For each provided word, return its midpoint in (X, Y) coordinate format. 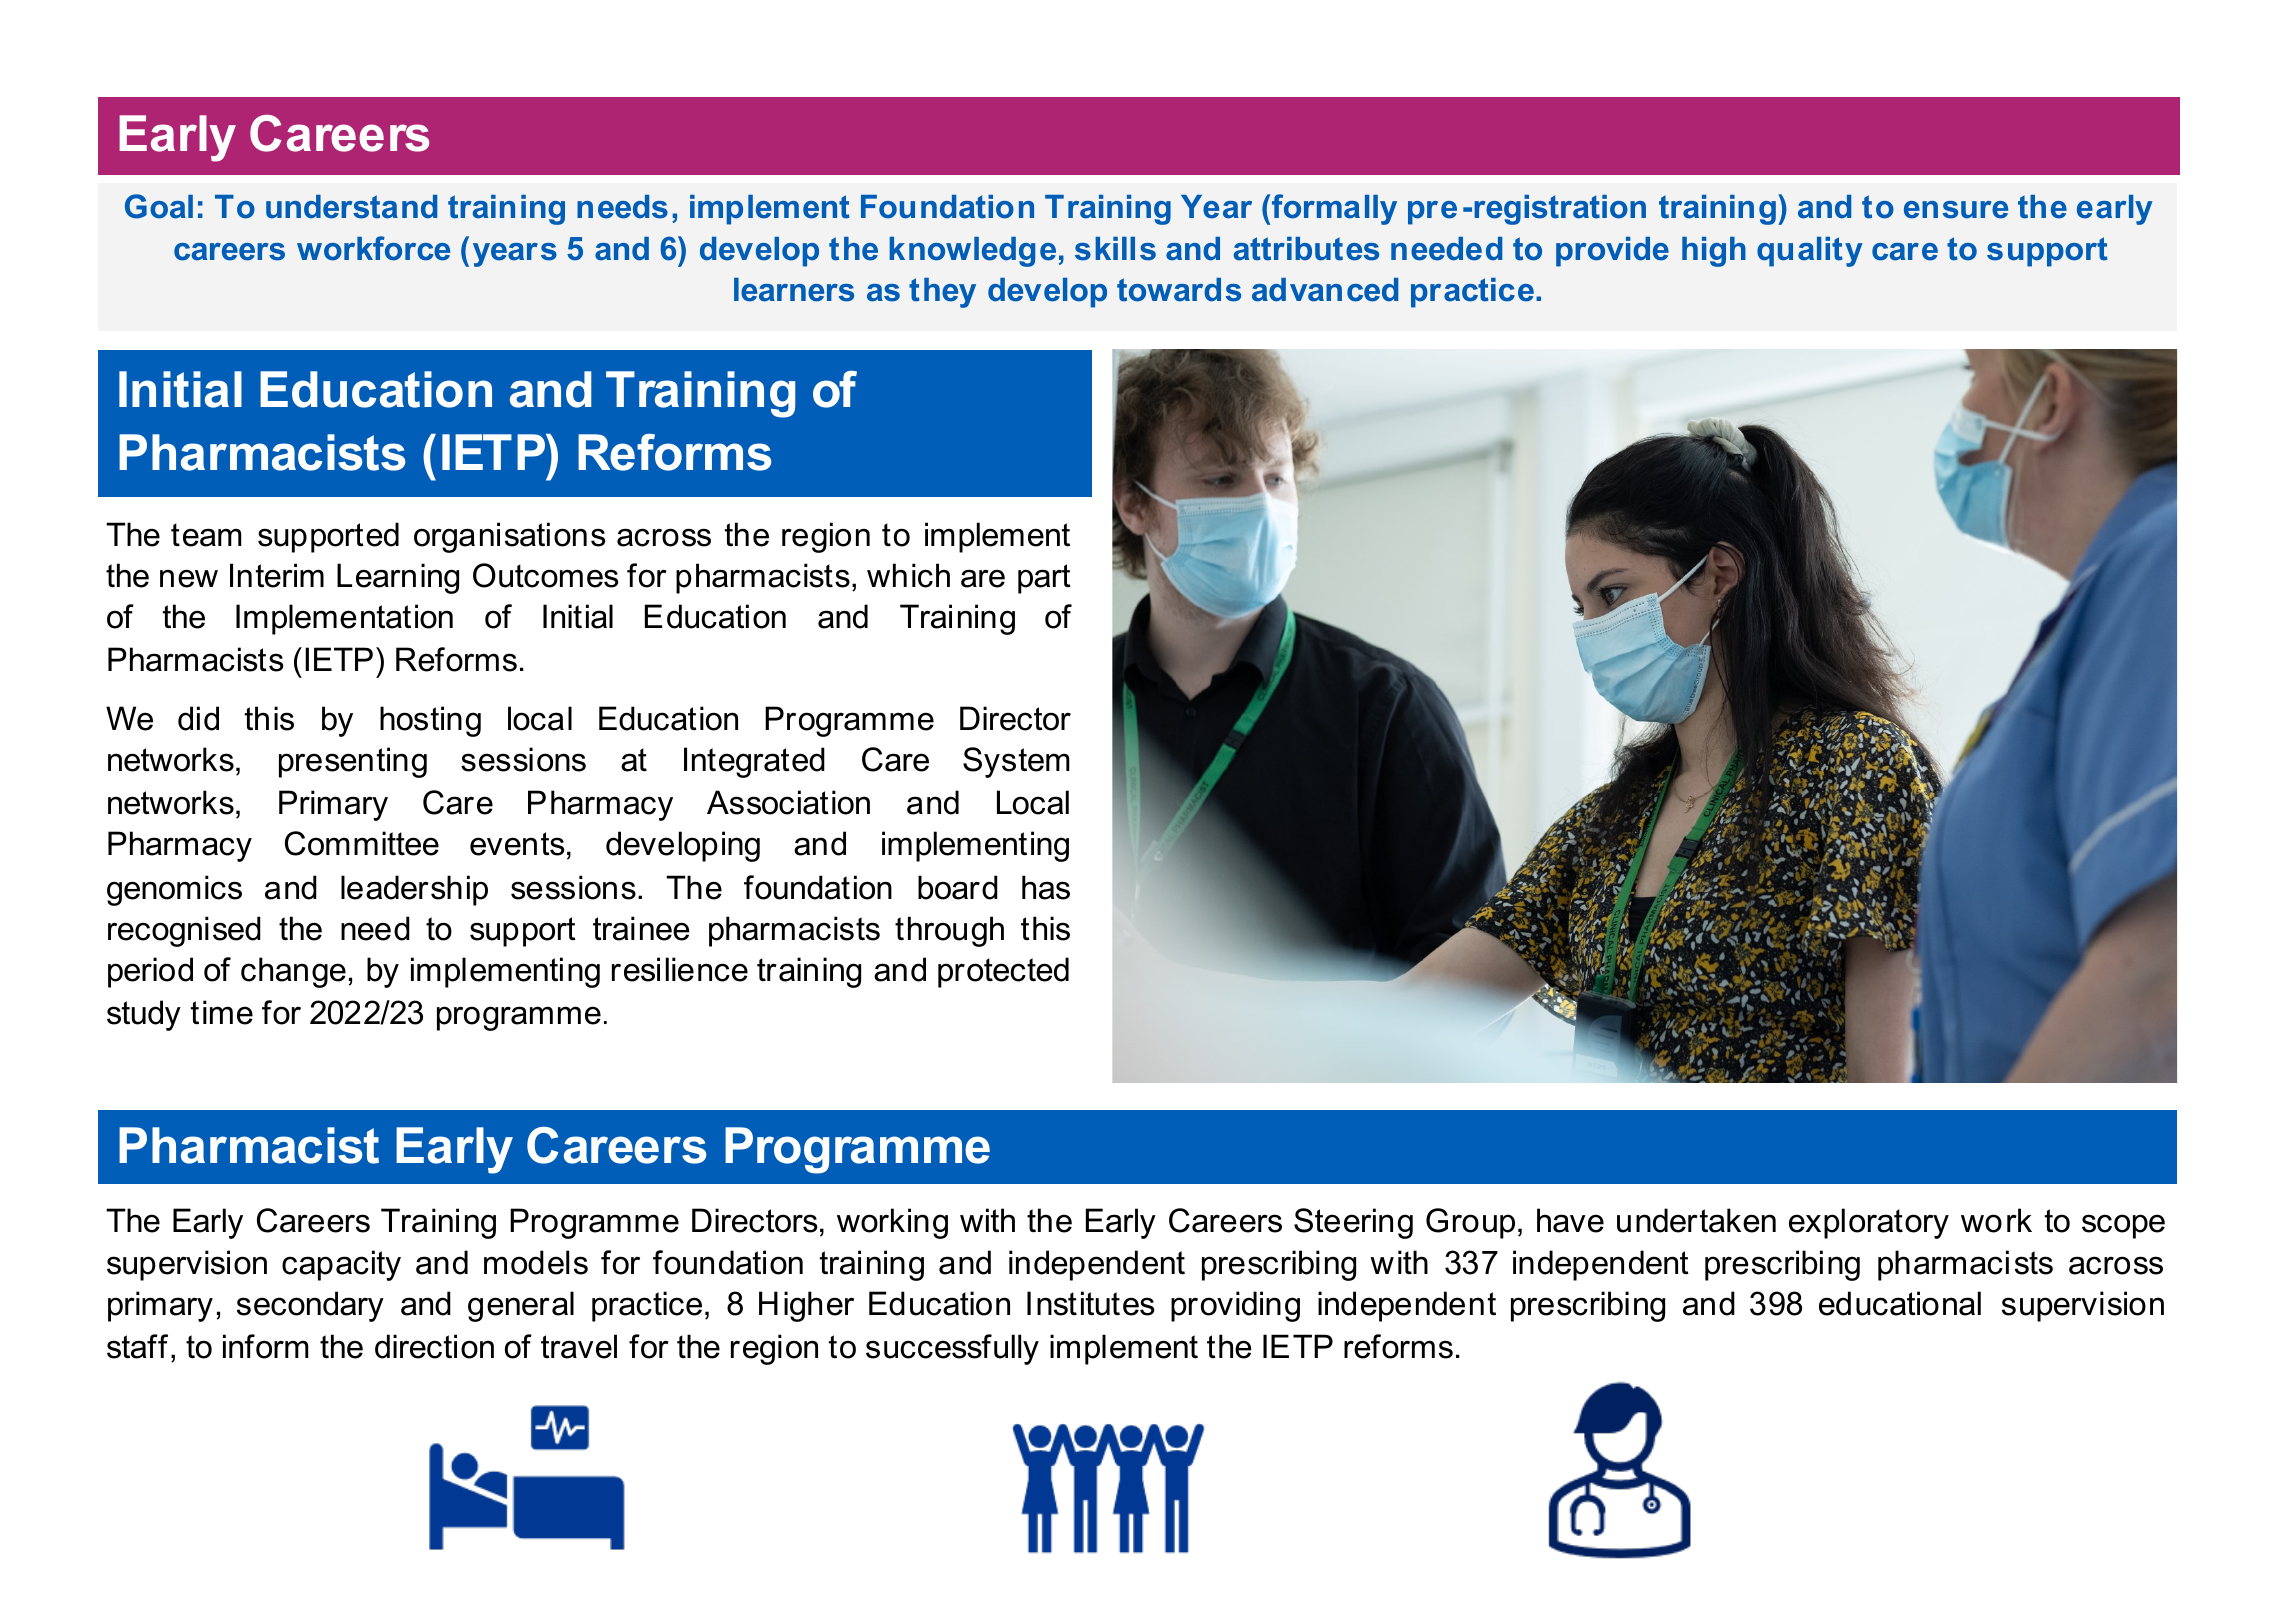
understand (351, 207)
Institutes (1091, 1303)
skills (1115, 249)
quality (1810, 252)
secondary (310, 1306)
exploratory (1869, 1223)
